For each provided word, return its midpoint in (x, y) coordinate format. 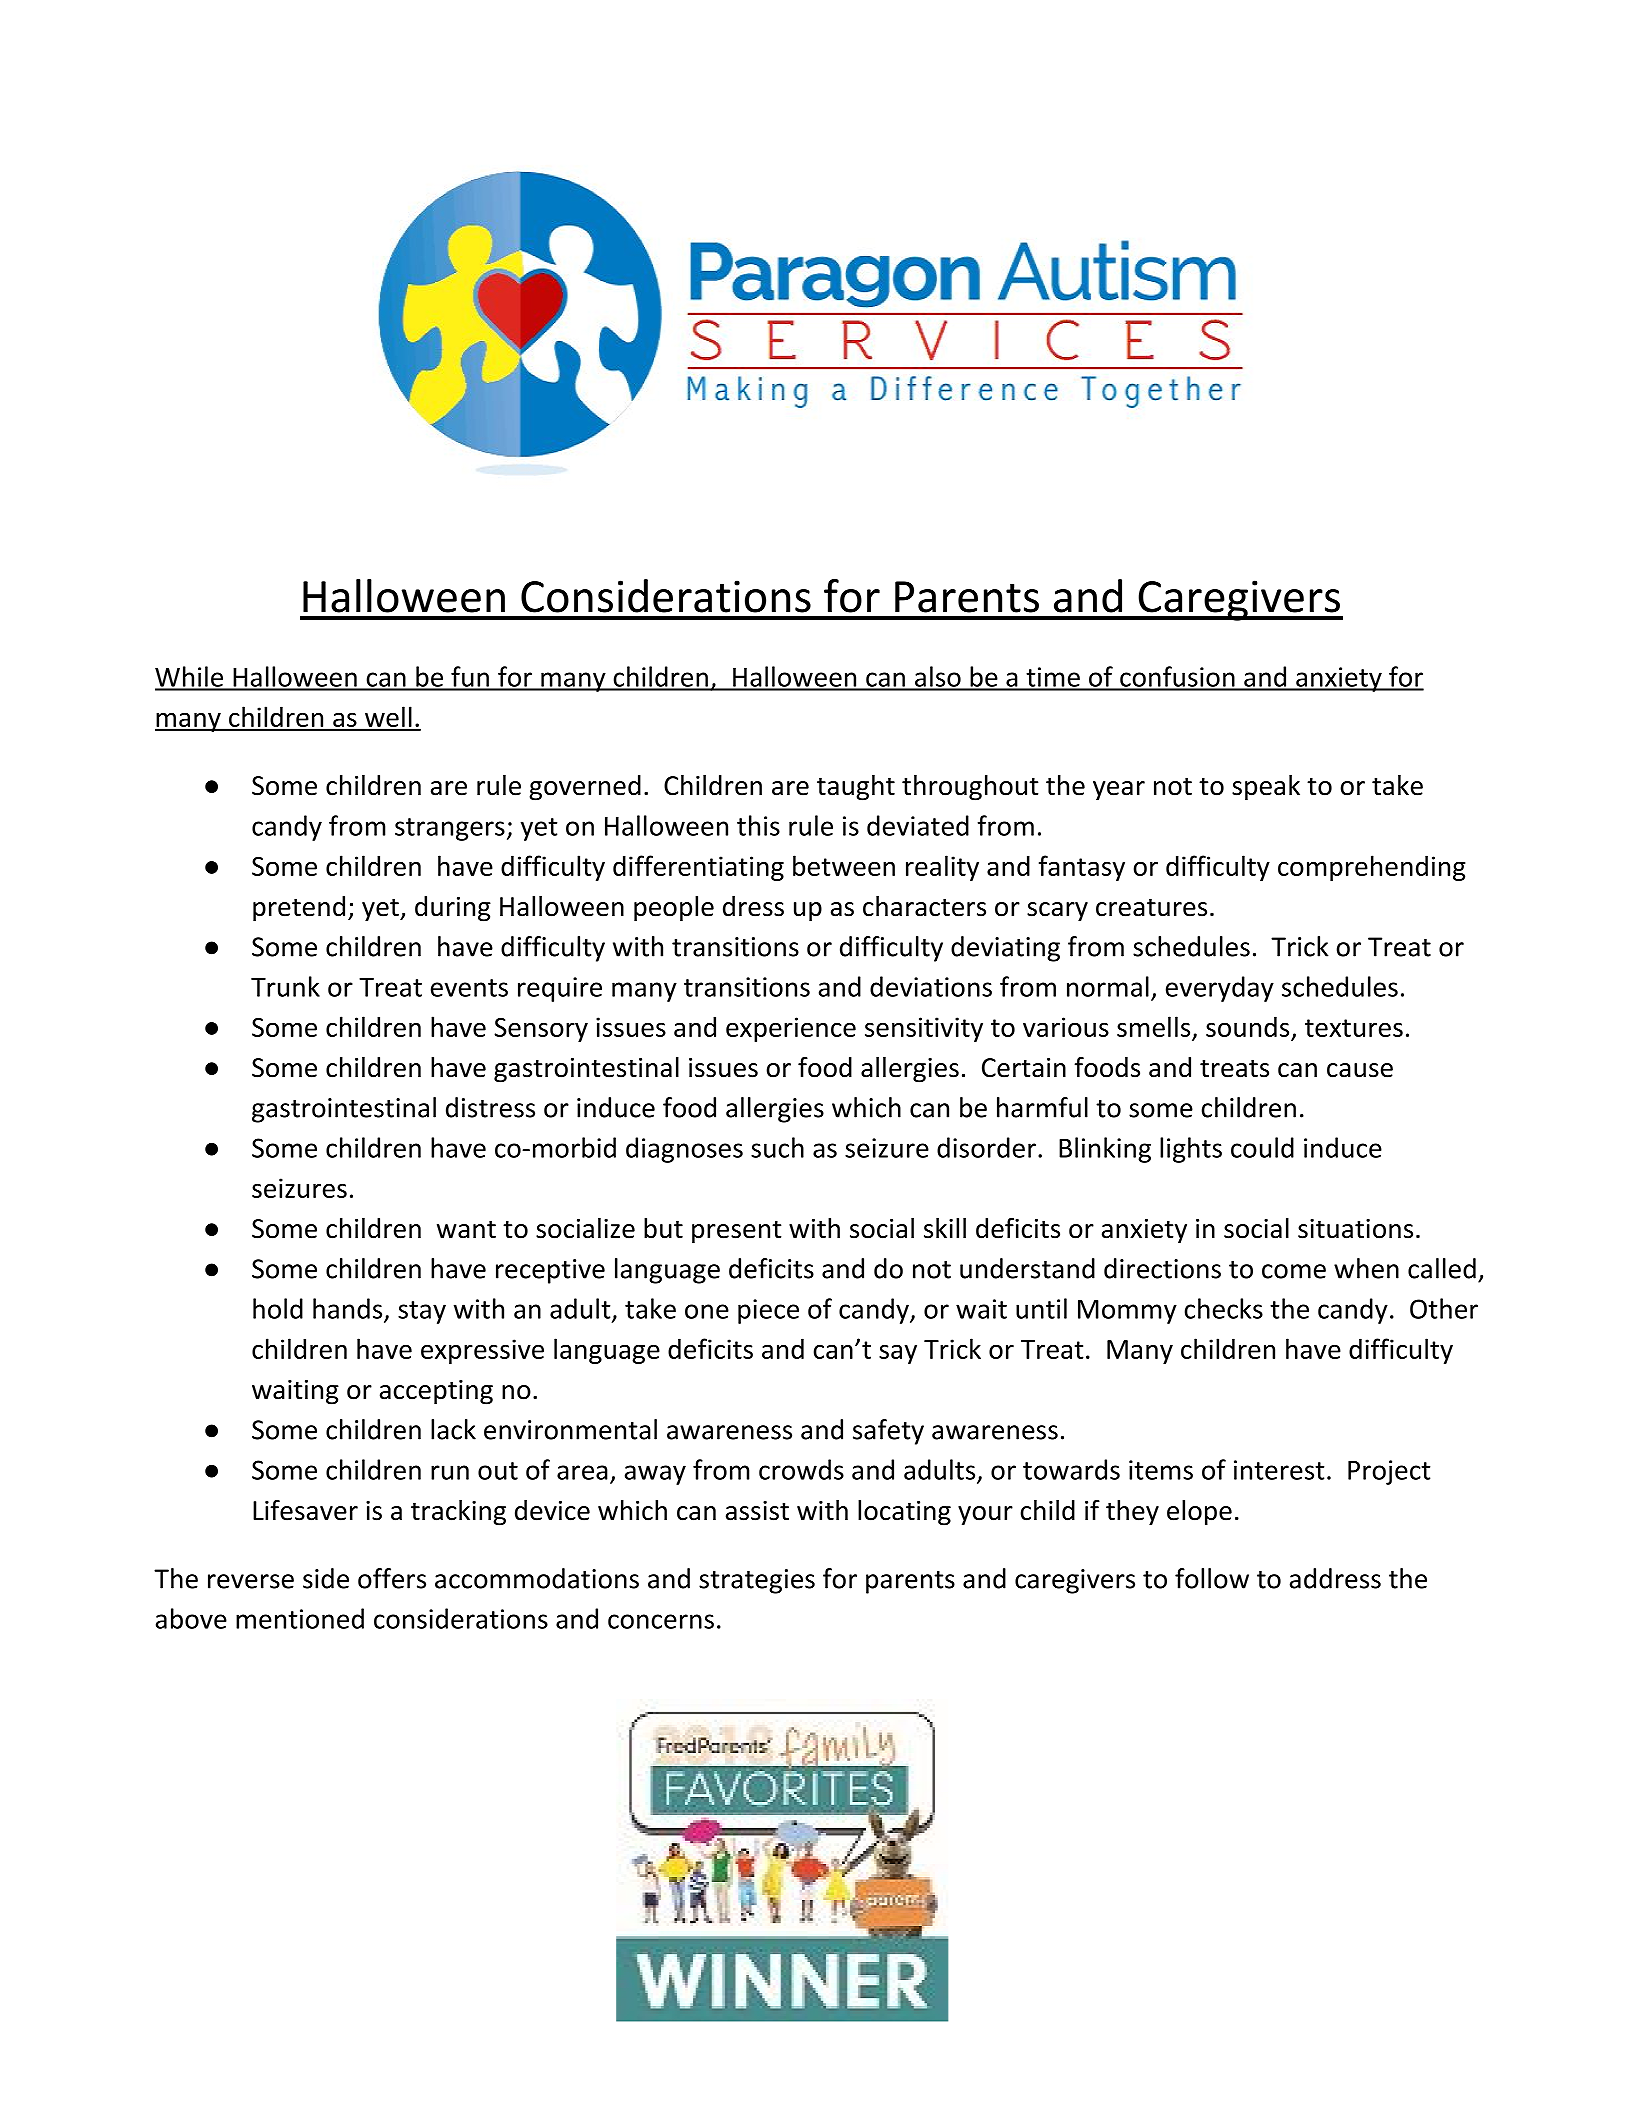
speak (1266, 788)
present (736, 1232)
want (466, 1229)
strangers (450, 829)
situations (1355, 1229)
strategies (757, 1581)
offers (392, 1578)
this (758, 825)
